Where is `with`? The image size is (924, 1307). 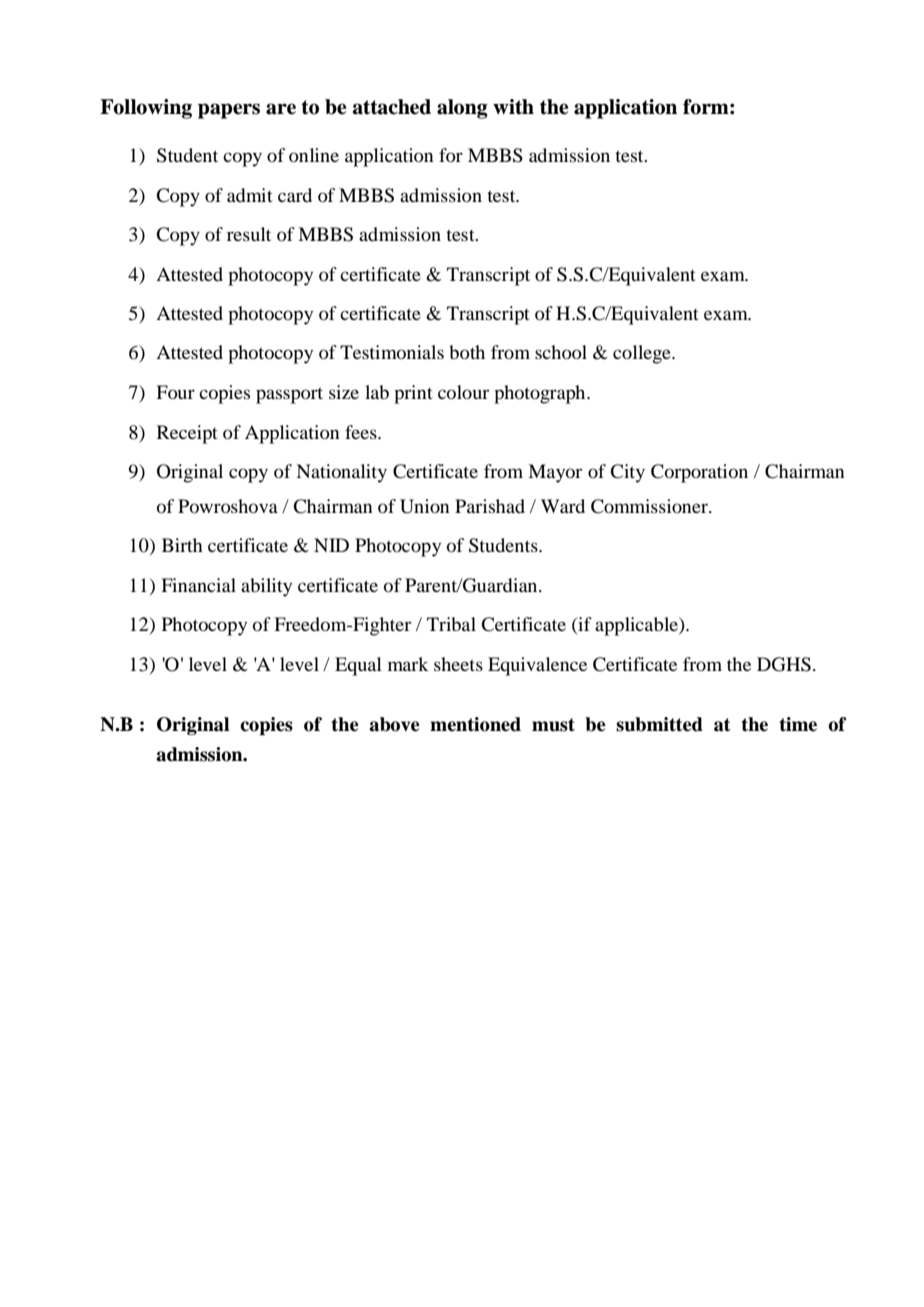 with is located at coordinates (513, 107).
